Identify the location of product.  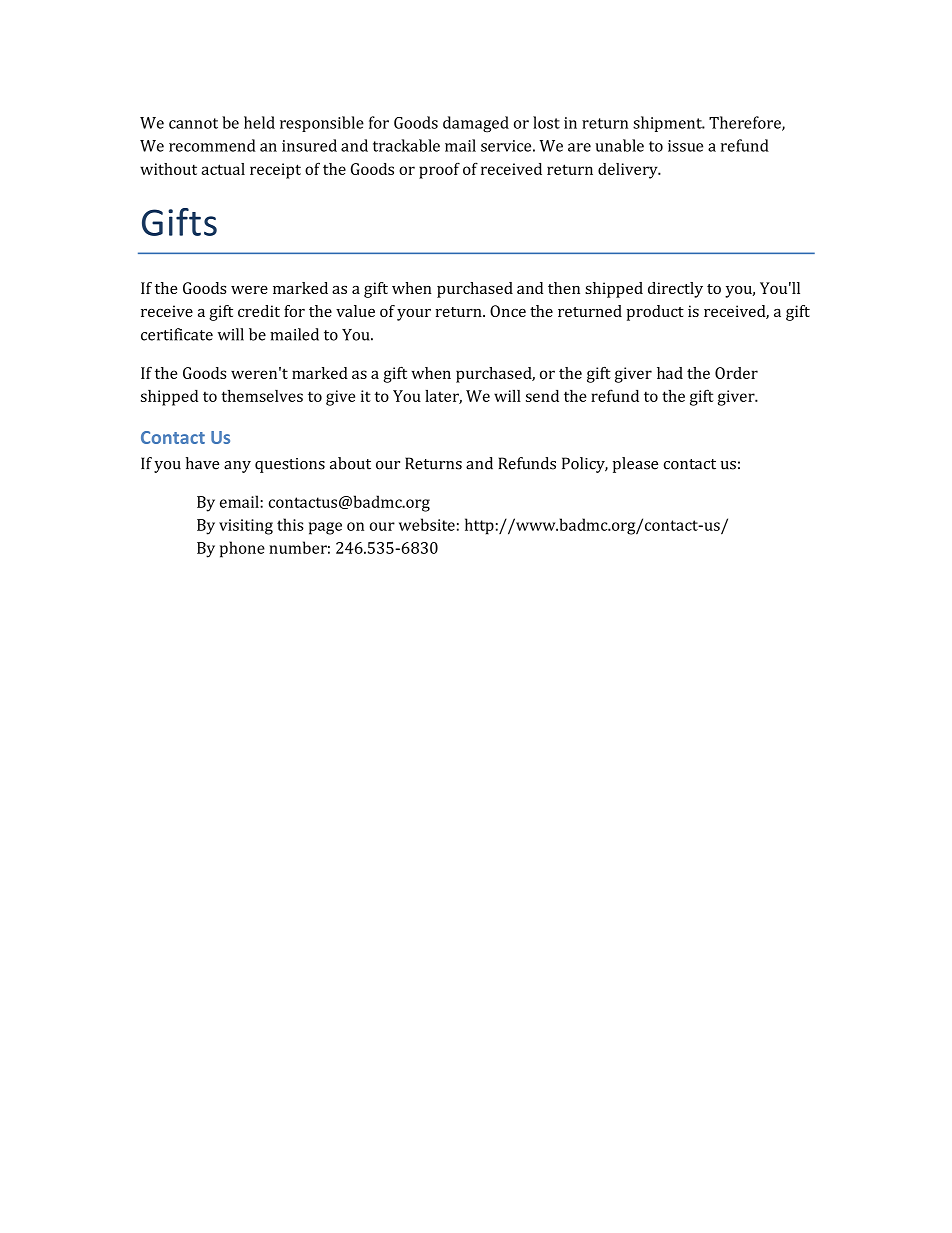
(655, 313).
